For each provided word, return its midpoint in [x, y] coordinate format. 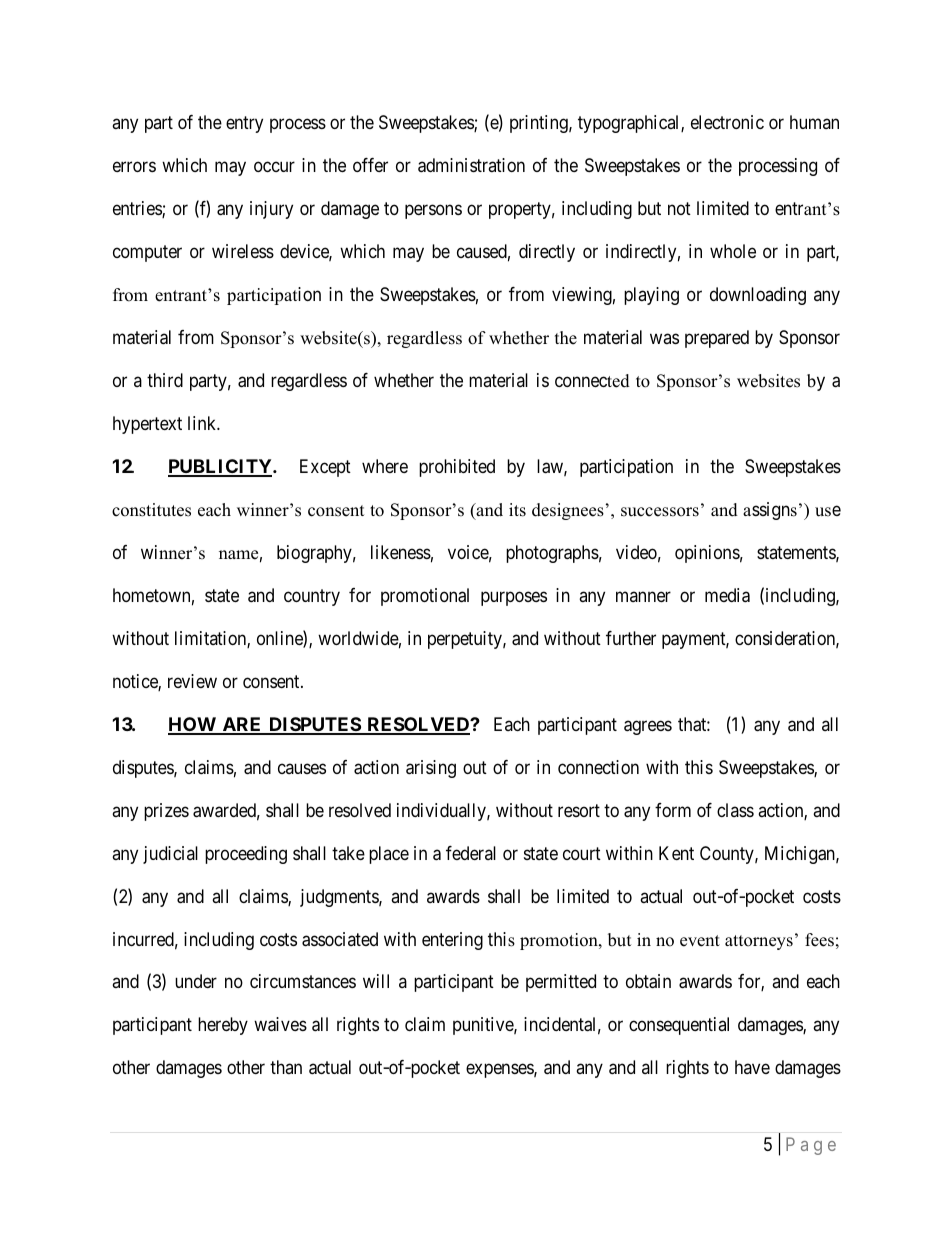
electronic [727, 122]
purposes [514, 598]
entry [244, 124]
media [727, 595]
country [312, 597]
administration [471, 165]
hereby [223, 1026]
